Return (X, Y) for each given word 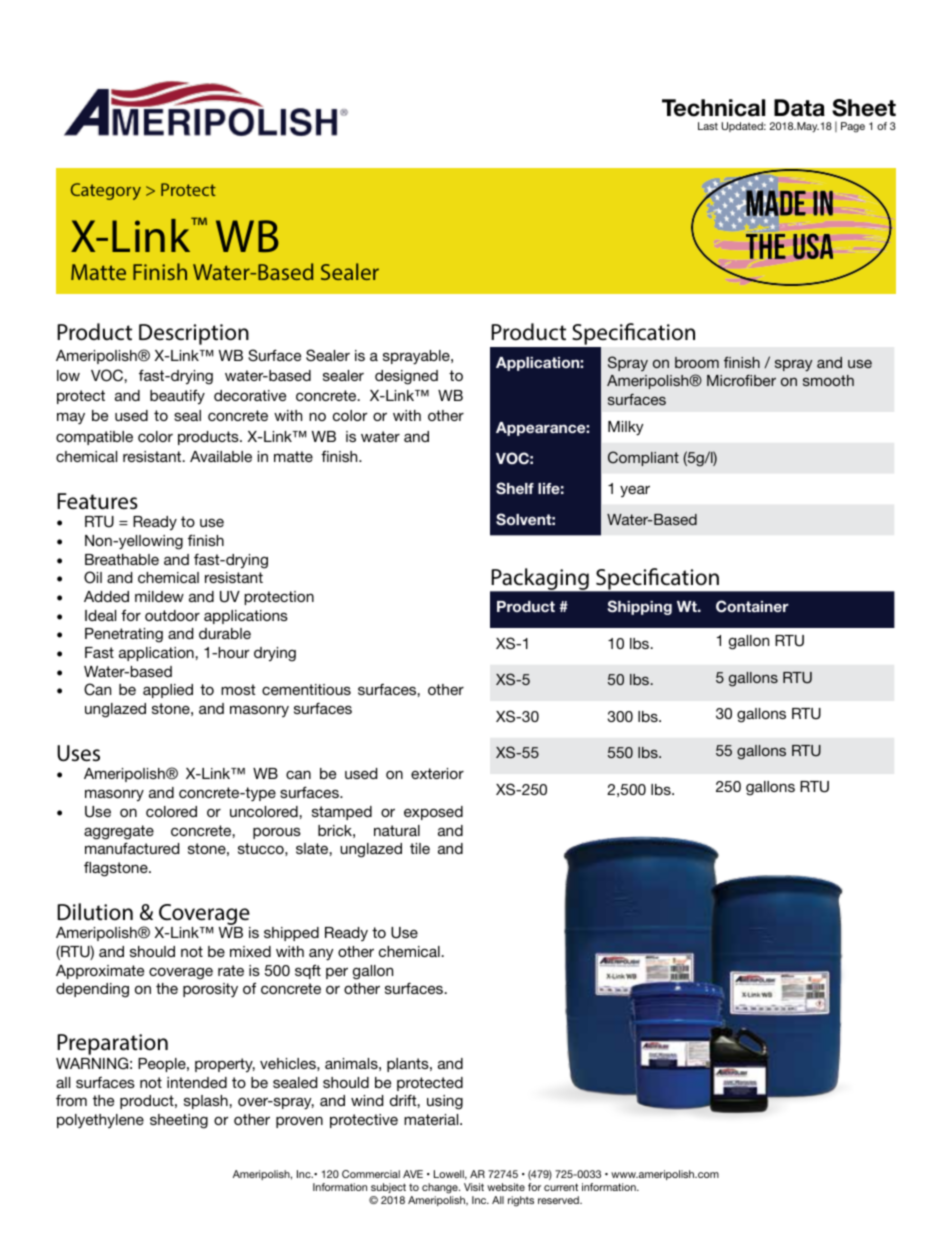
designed (406, 377)
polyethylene (100, 1121)
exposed (433, 813)
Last (708, 126)
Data (799, 108)
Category (106, 191)
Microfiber (741, 380)
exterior (437, 773)
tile (420, 848)
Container (752, 606)
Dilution (95, 912)
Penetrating (124, 635)
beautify (177, 396)
